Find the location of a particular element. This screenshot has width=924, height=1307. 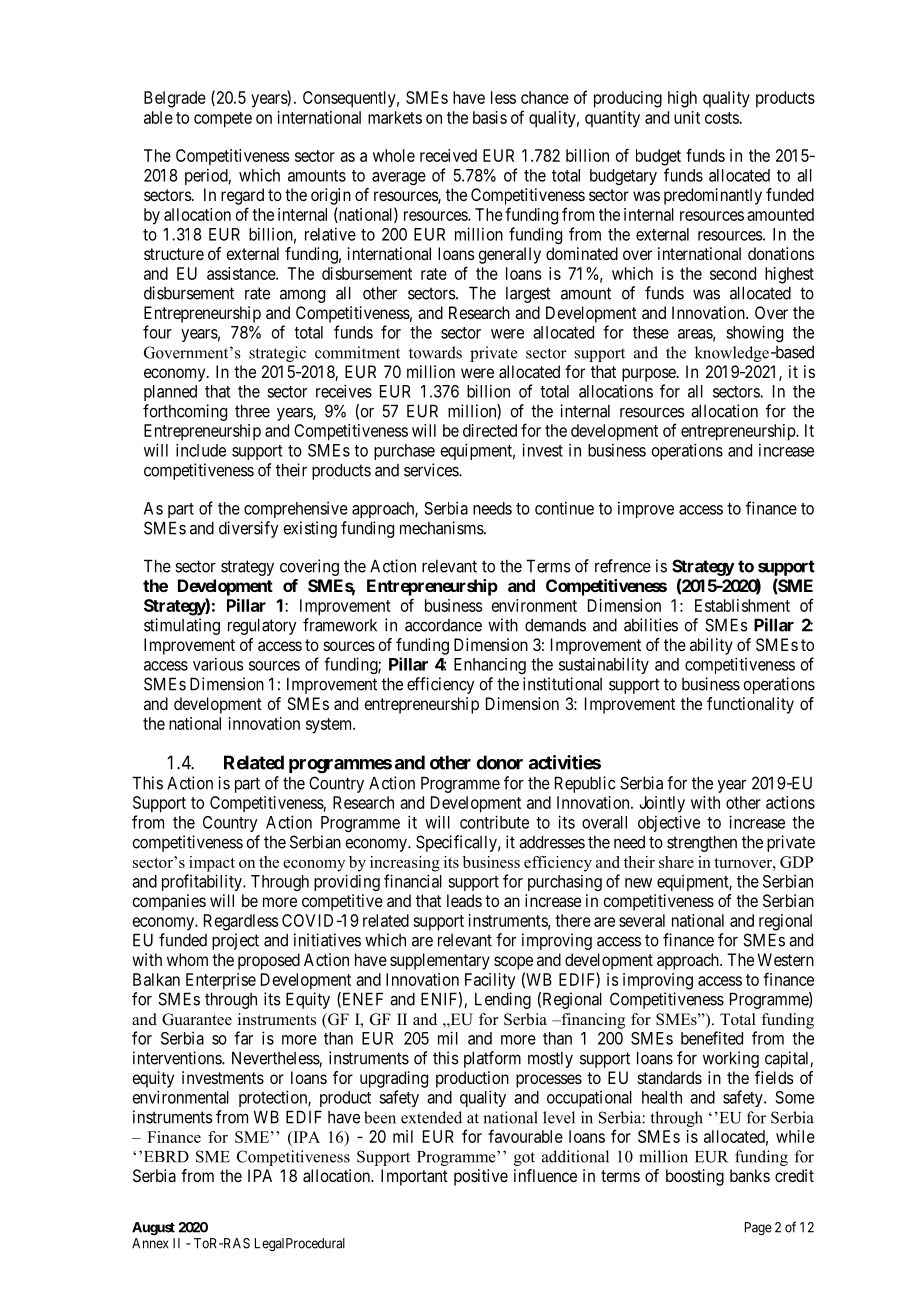

strengthen is located at coordinates (702, 843).
